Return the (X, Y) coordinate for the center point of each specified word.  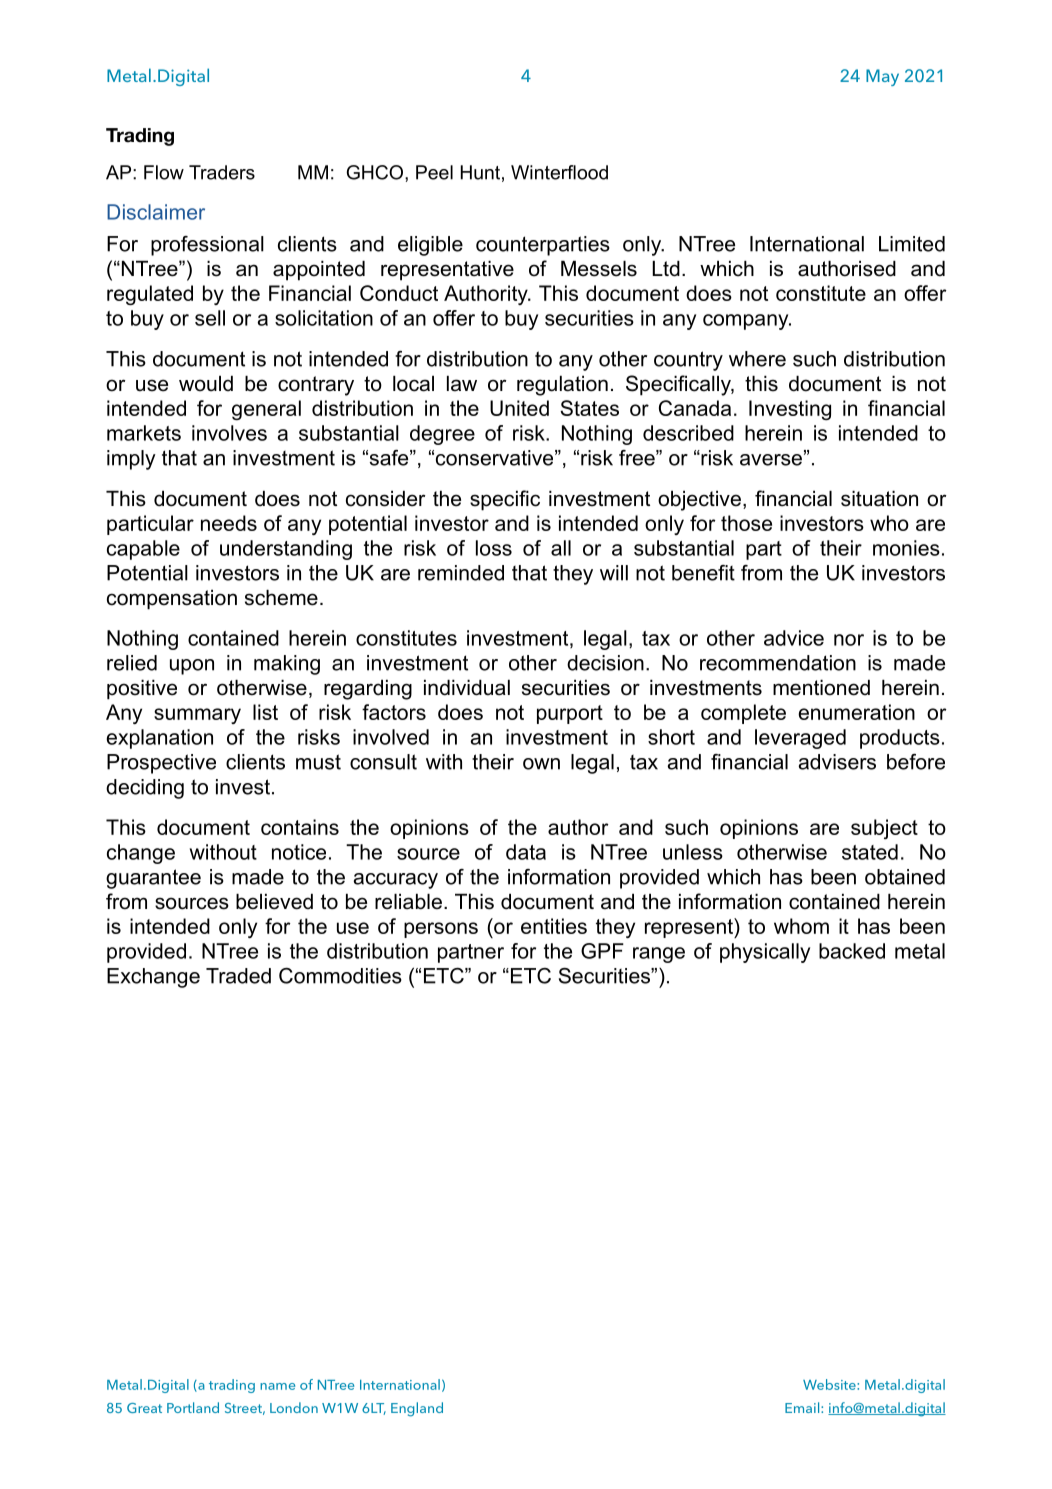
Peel (434, 172)
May (882, 77)
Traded (238, 976)
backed (852, 951)
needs (229, 523)
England (417, 1409)
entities (554, 926)
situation (879, 499)
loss (494, 548)
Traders (222, 172)
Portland (193, 1407)
